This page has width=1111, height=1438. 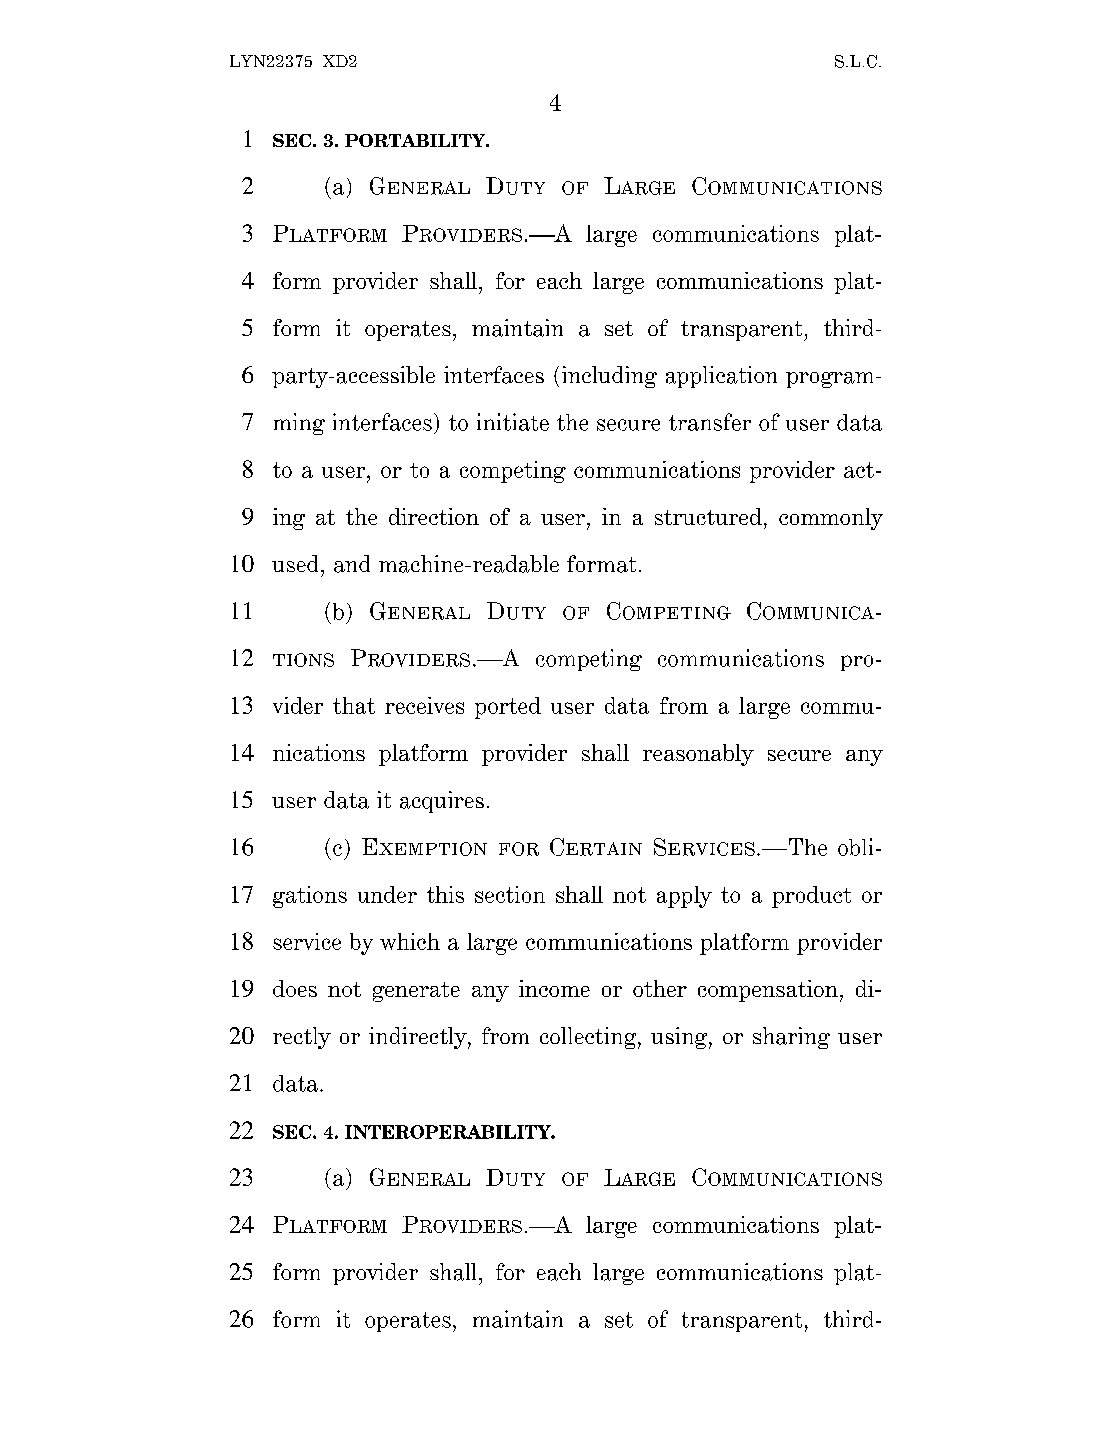 What do you see at coordinates (811, 897) in the page?
I see `product` at bounding box center [811, 897].
